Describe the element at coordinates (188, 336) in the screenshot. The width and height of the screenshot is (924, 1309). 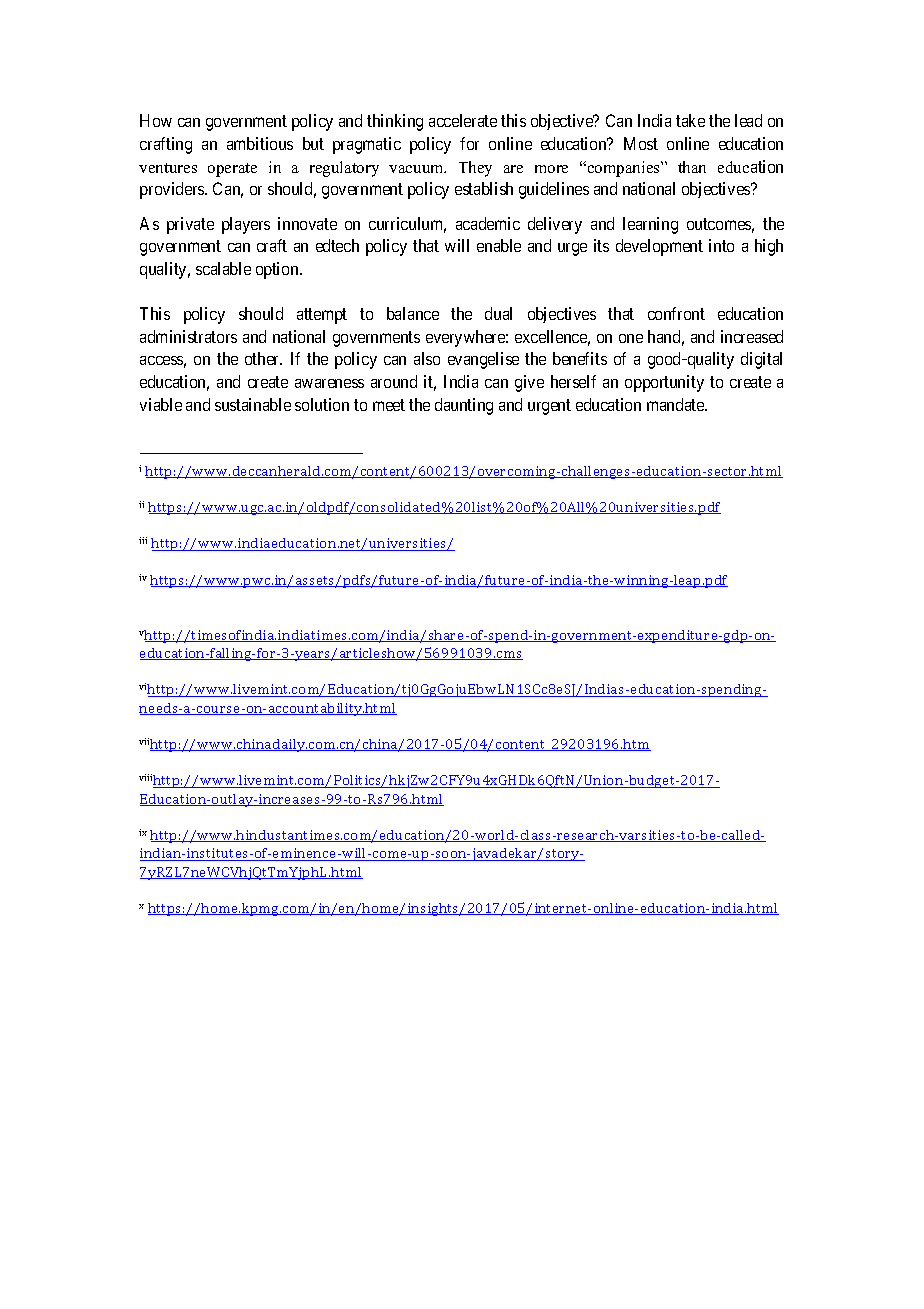
I see `administrators` at that location.
